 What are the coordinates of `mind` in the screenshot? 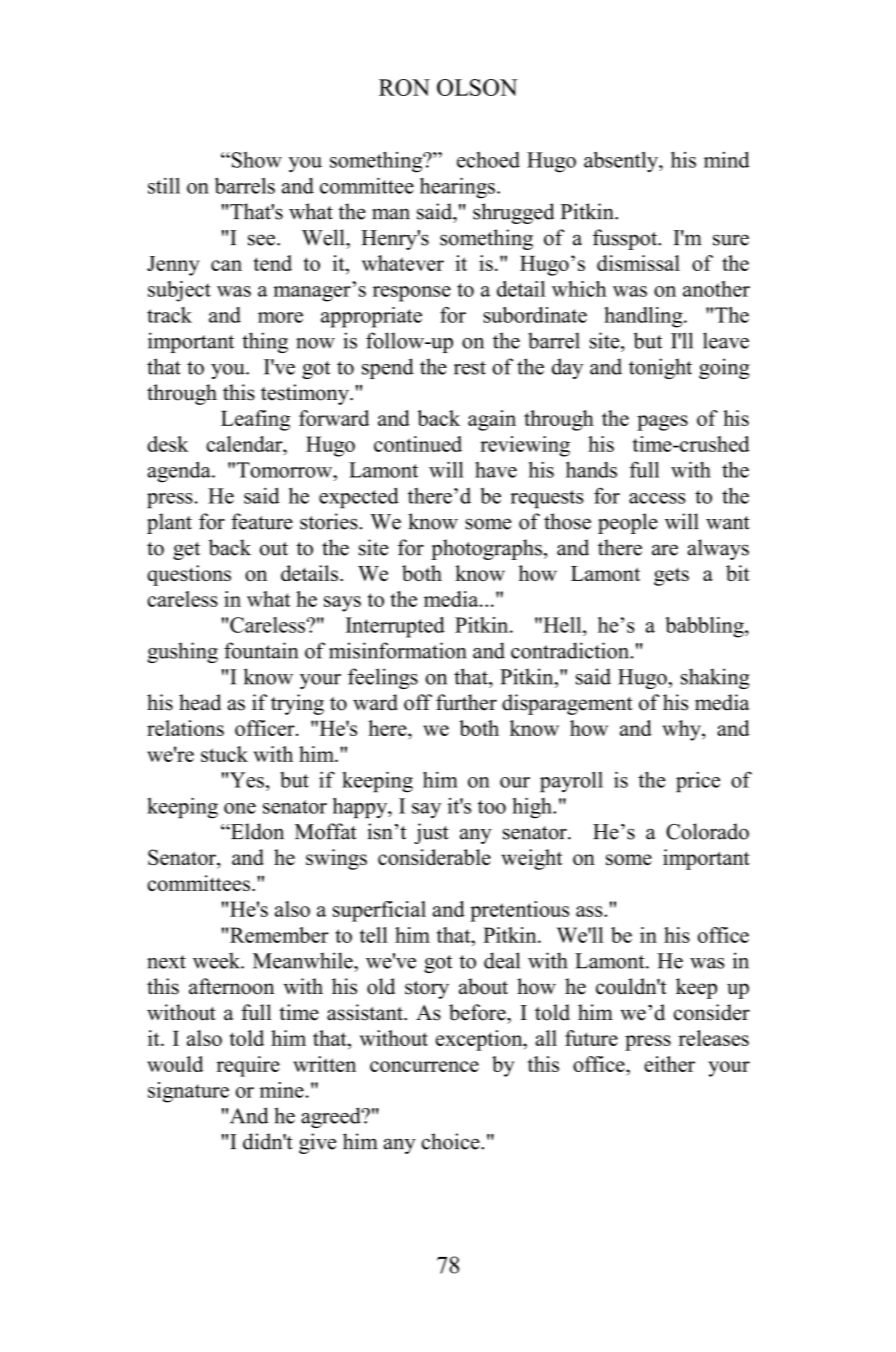 It's located at (727, 159).
